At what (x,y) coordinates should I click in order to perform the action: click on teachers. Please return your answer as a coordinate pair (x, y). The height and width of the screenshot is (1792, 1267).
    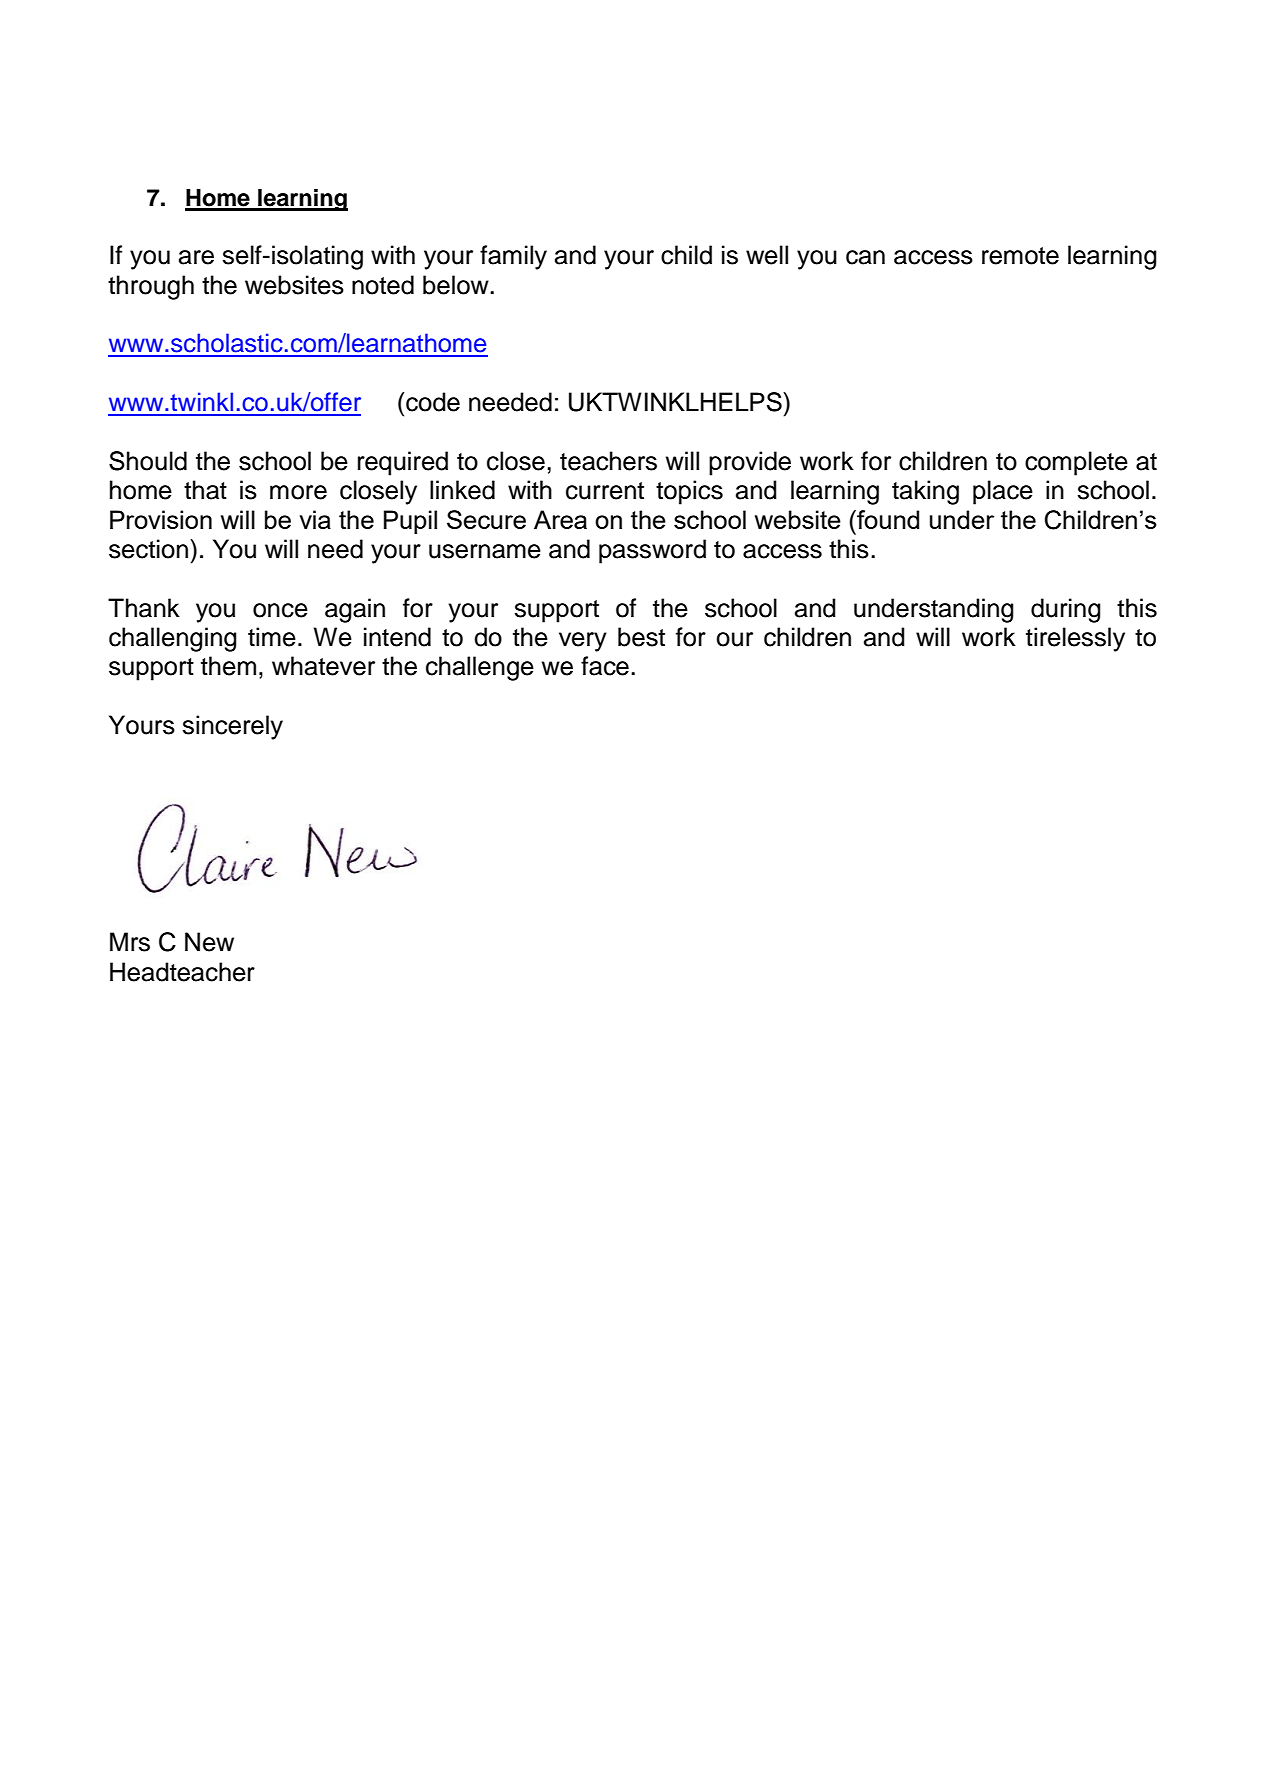
    Looking at the image, I should click on (608, 461).
